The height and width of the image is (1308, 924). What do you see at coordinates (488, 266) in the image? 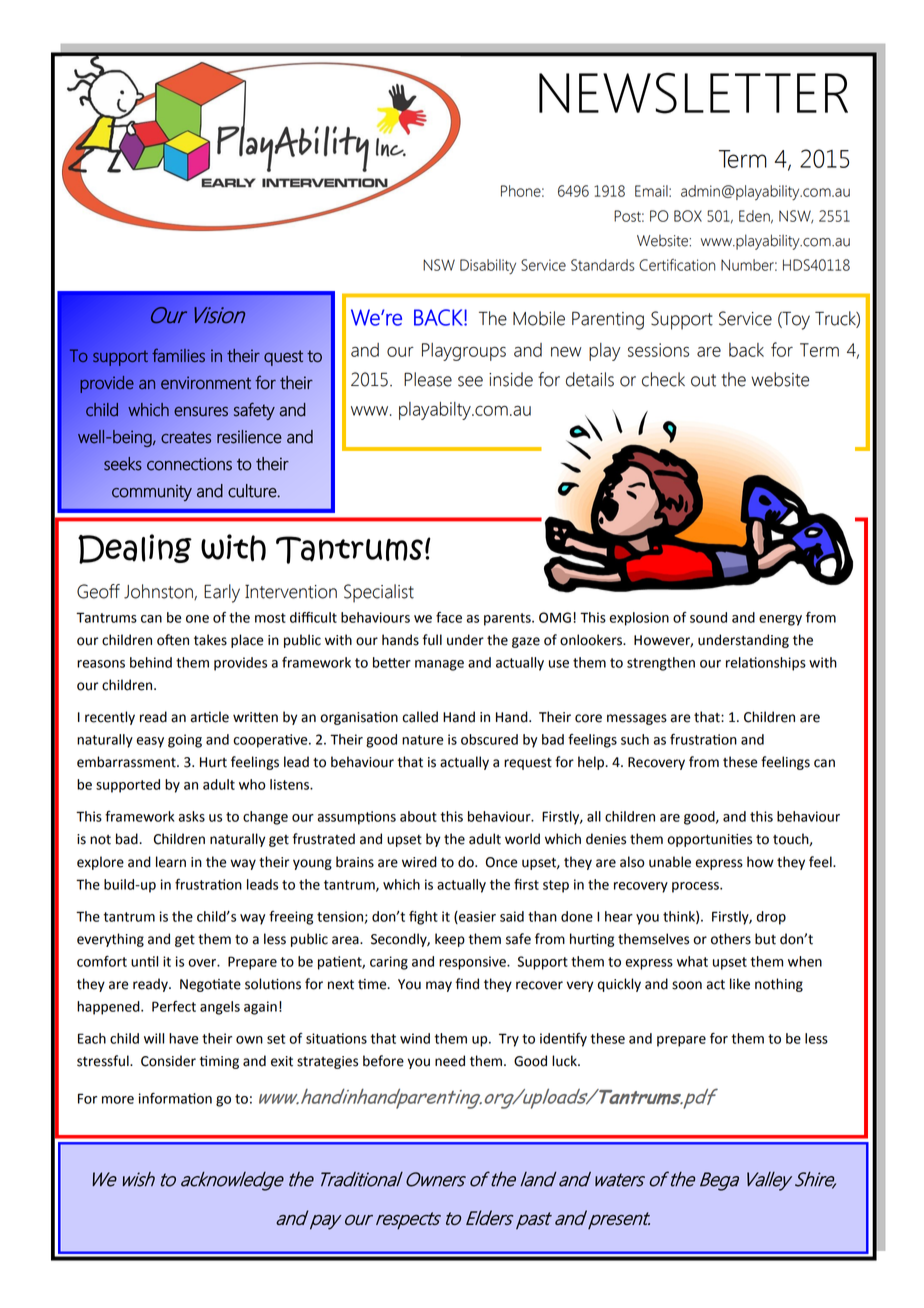
I see `Disability` at bounding box center [488, 266].
